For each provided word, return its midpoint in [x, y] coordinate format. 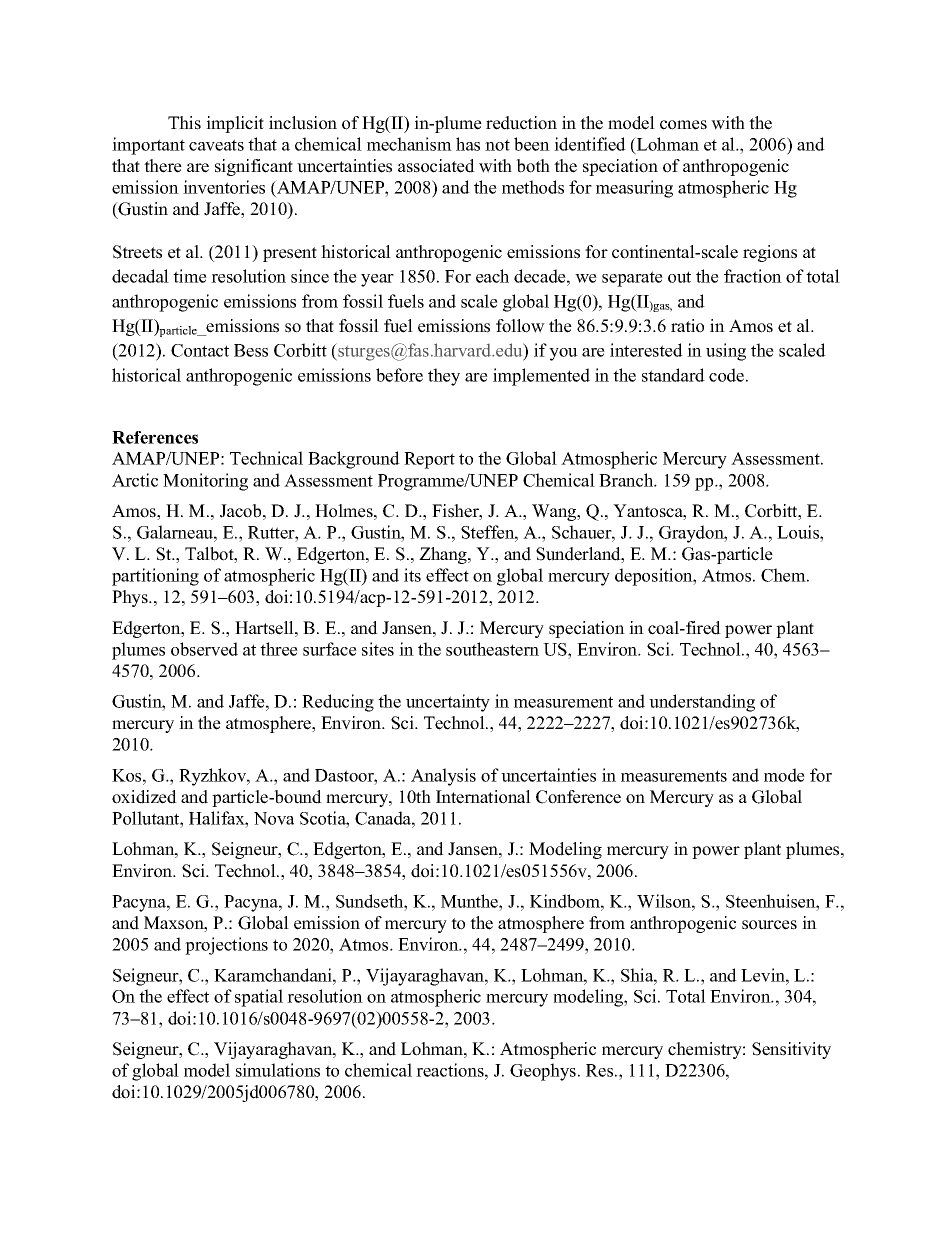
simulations [278, 1070]
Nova [274, 818]
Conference [578, 797]
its [412, 575]
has [468, 144]
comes [683, 125]
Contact [200, 350]
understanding [702, 703]
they [444, 377]
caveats [216, 145]
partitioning [155, 577]
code [726, 375]
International [483, 797]
